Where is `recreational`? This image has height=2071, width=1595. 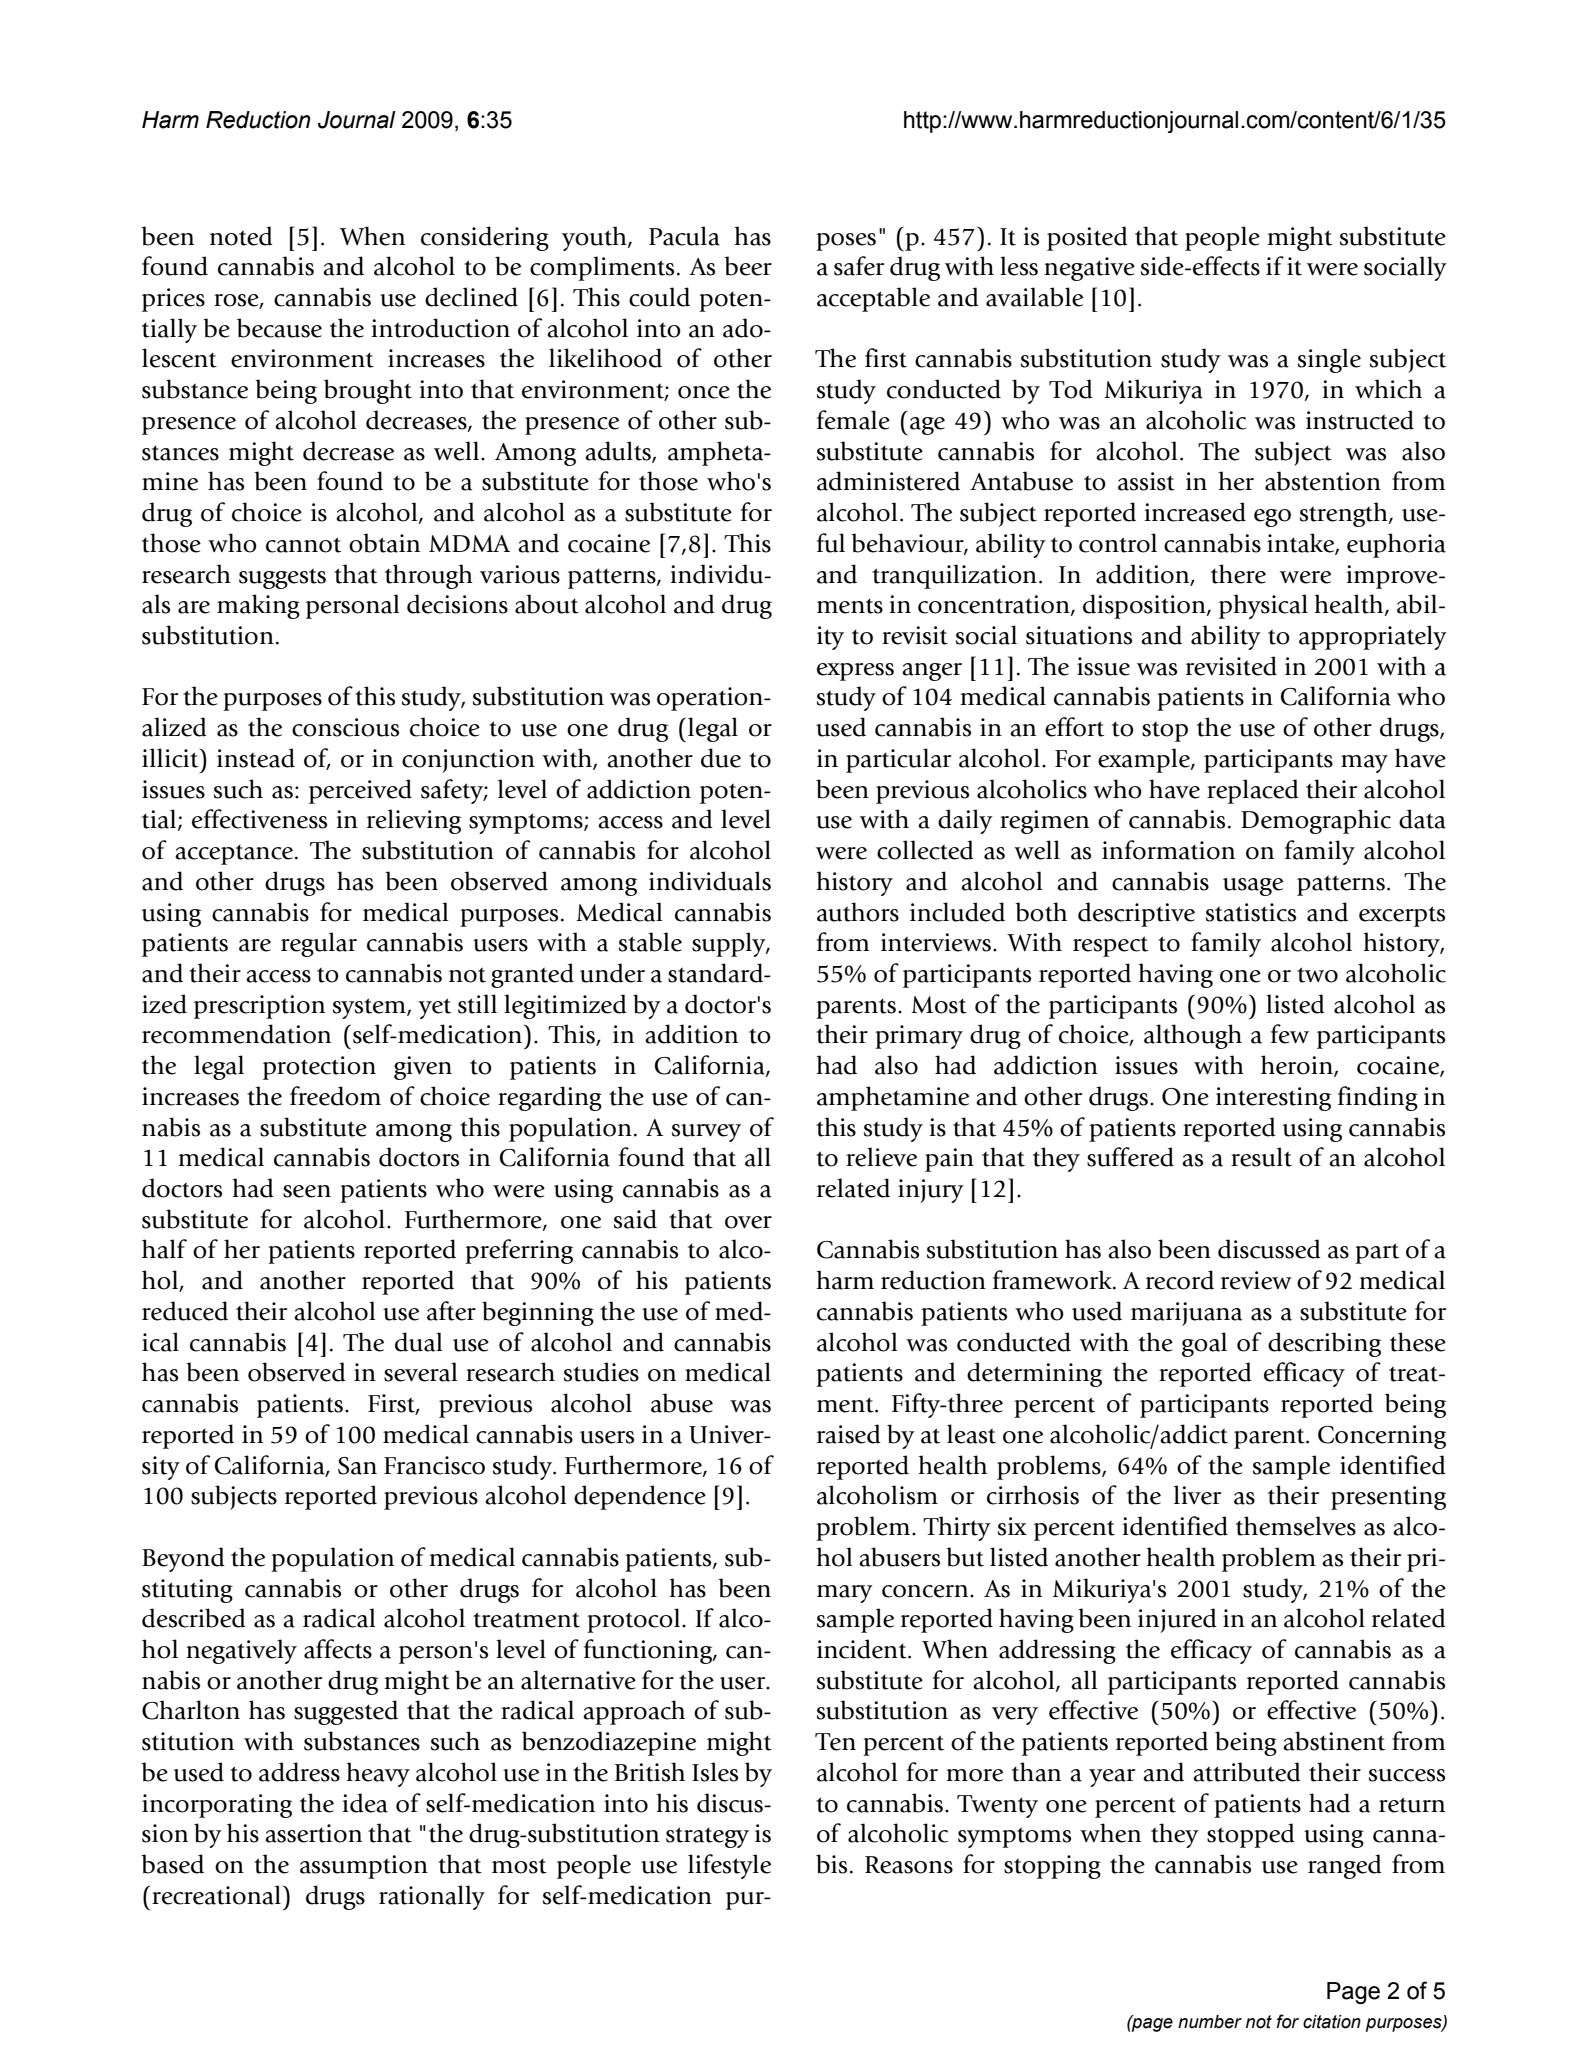 recreational is located at coordinates (216, 1895).
